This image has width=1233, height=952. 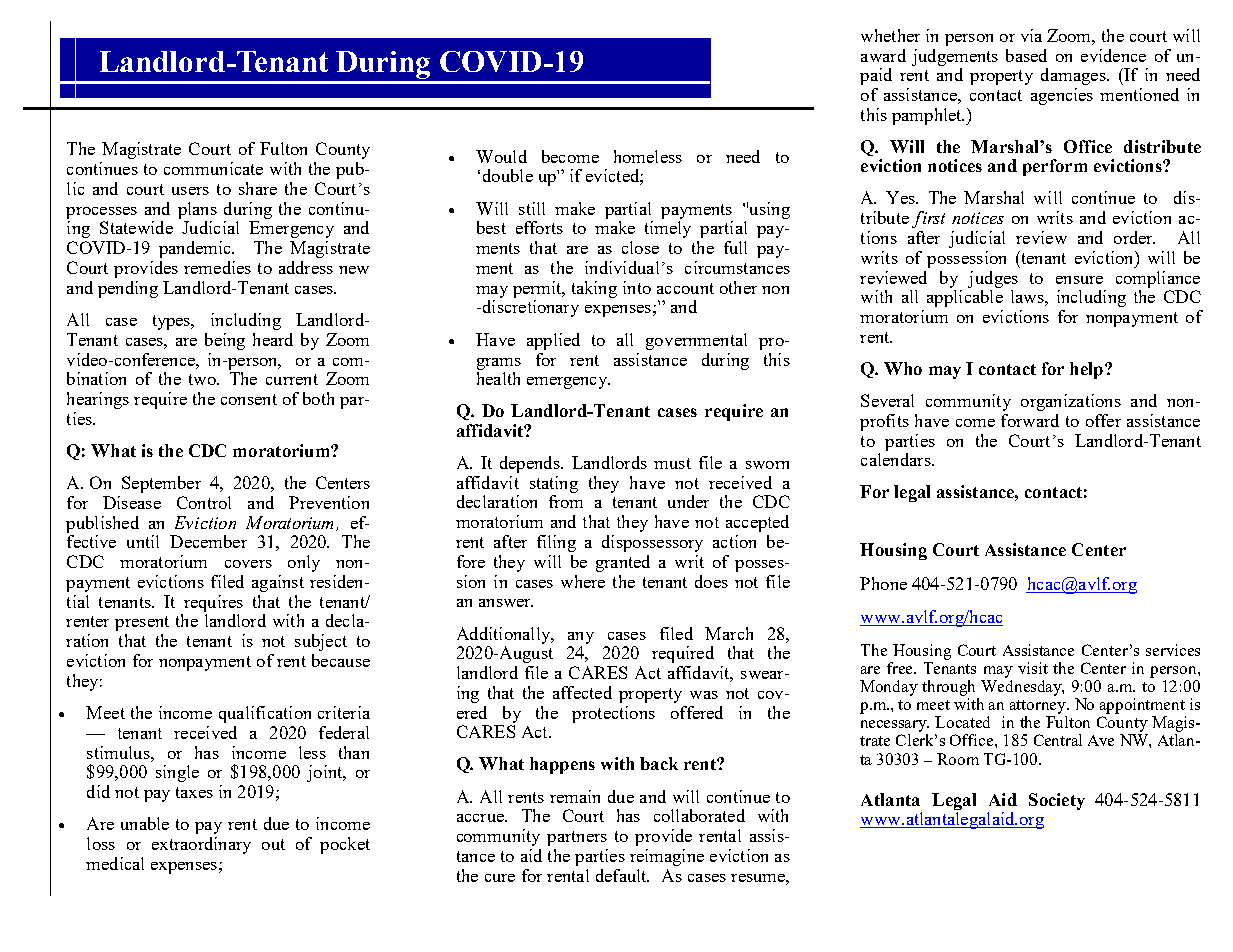 I want to click on ensure, so click(x=1079, y=280).
